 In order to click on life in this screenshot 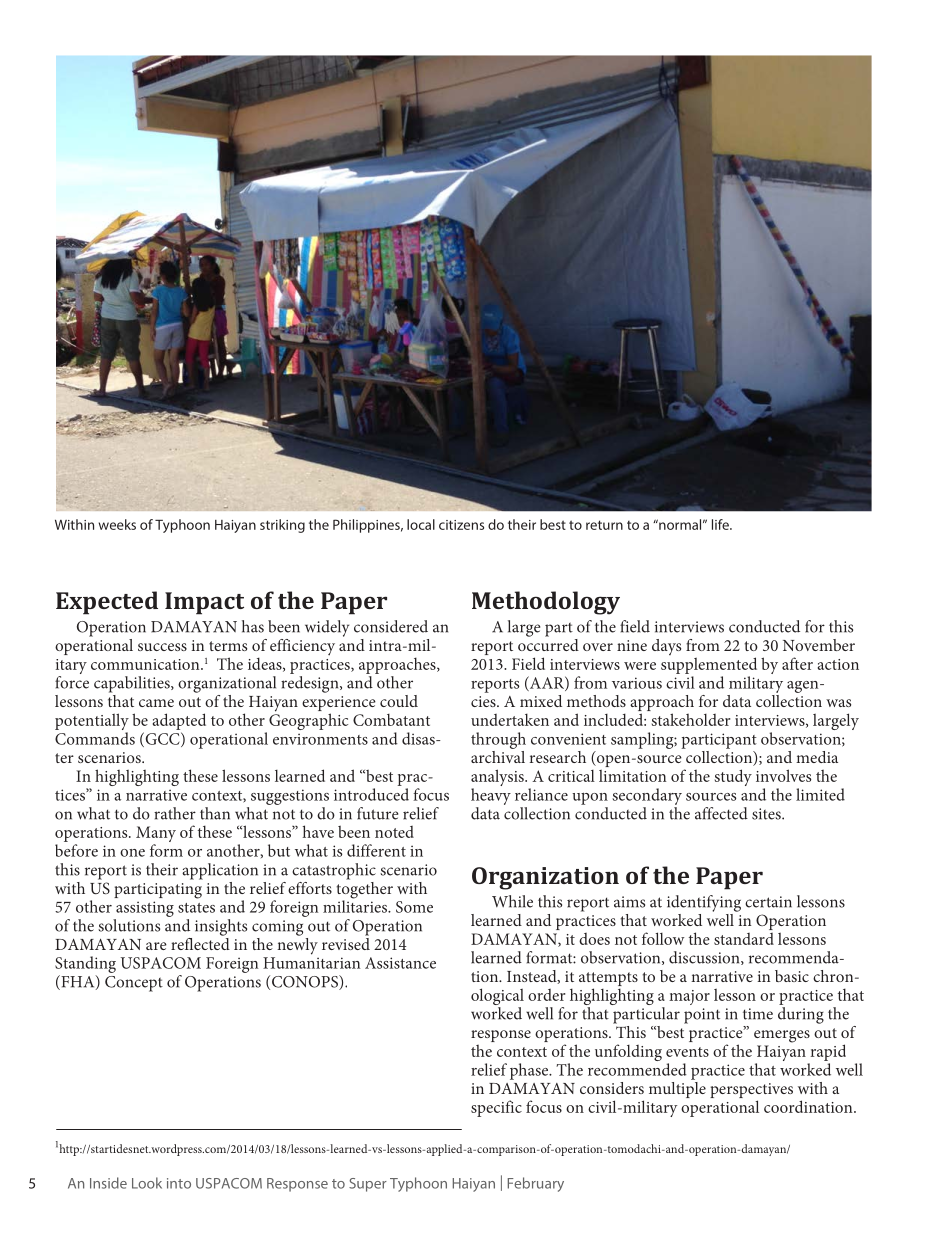, I will do `click(721, 524)`.
